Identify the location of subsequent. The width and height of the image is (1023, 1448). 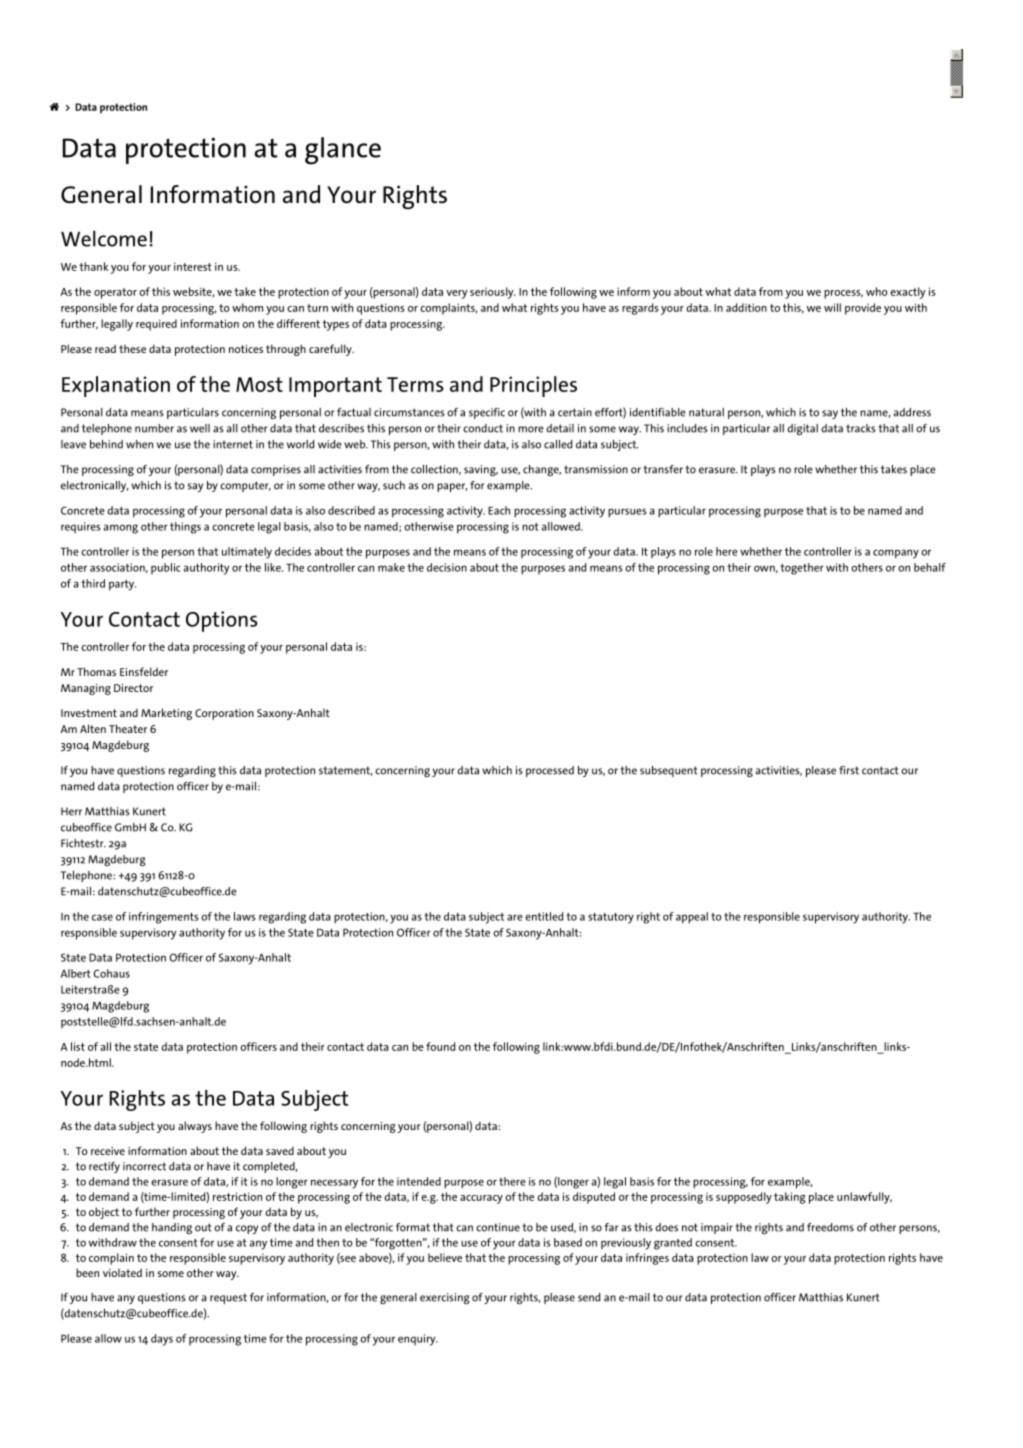
(669, 771).
